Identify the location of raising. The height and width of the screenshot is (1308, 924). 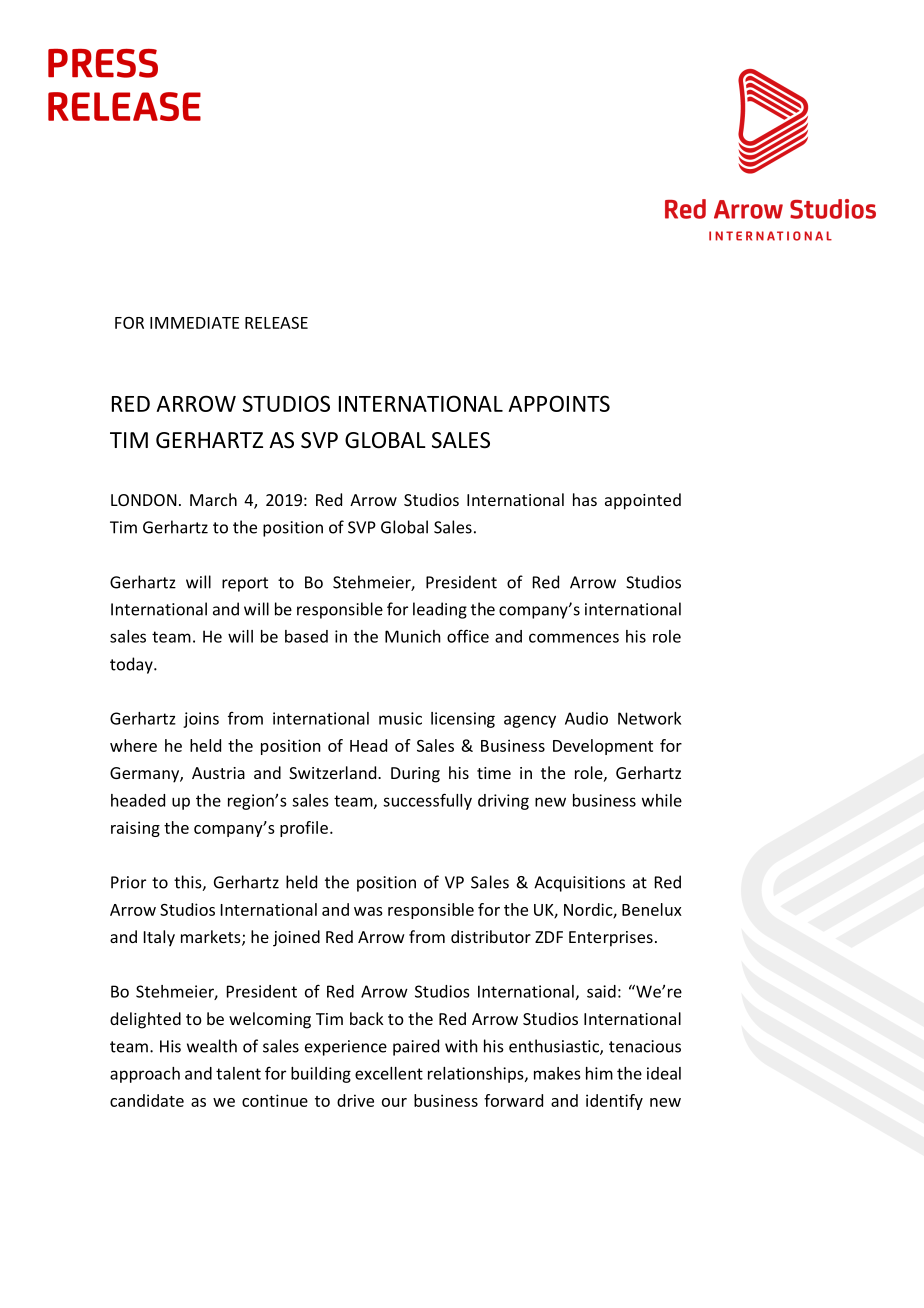
(135, 829).
